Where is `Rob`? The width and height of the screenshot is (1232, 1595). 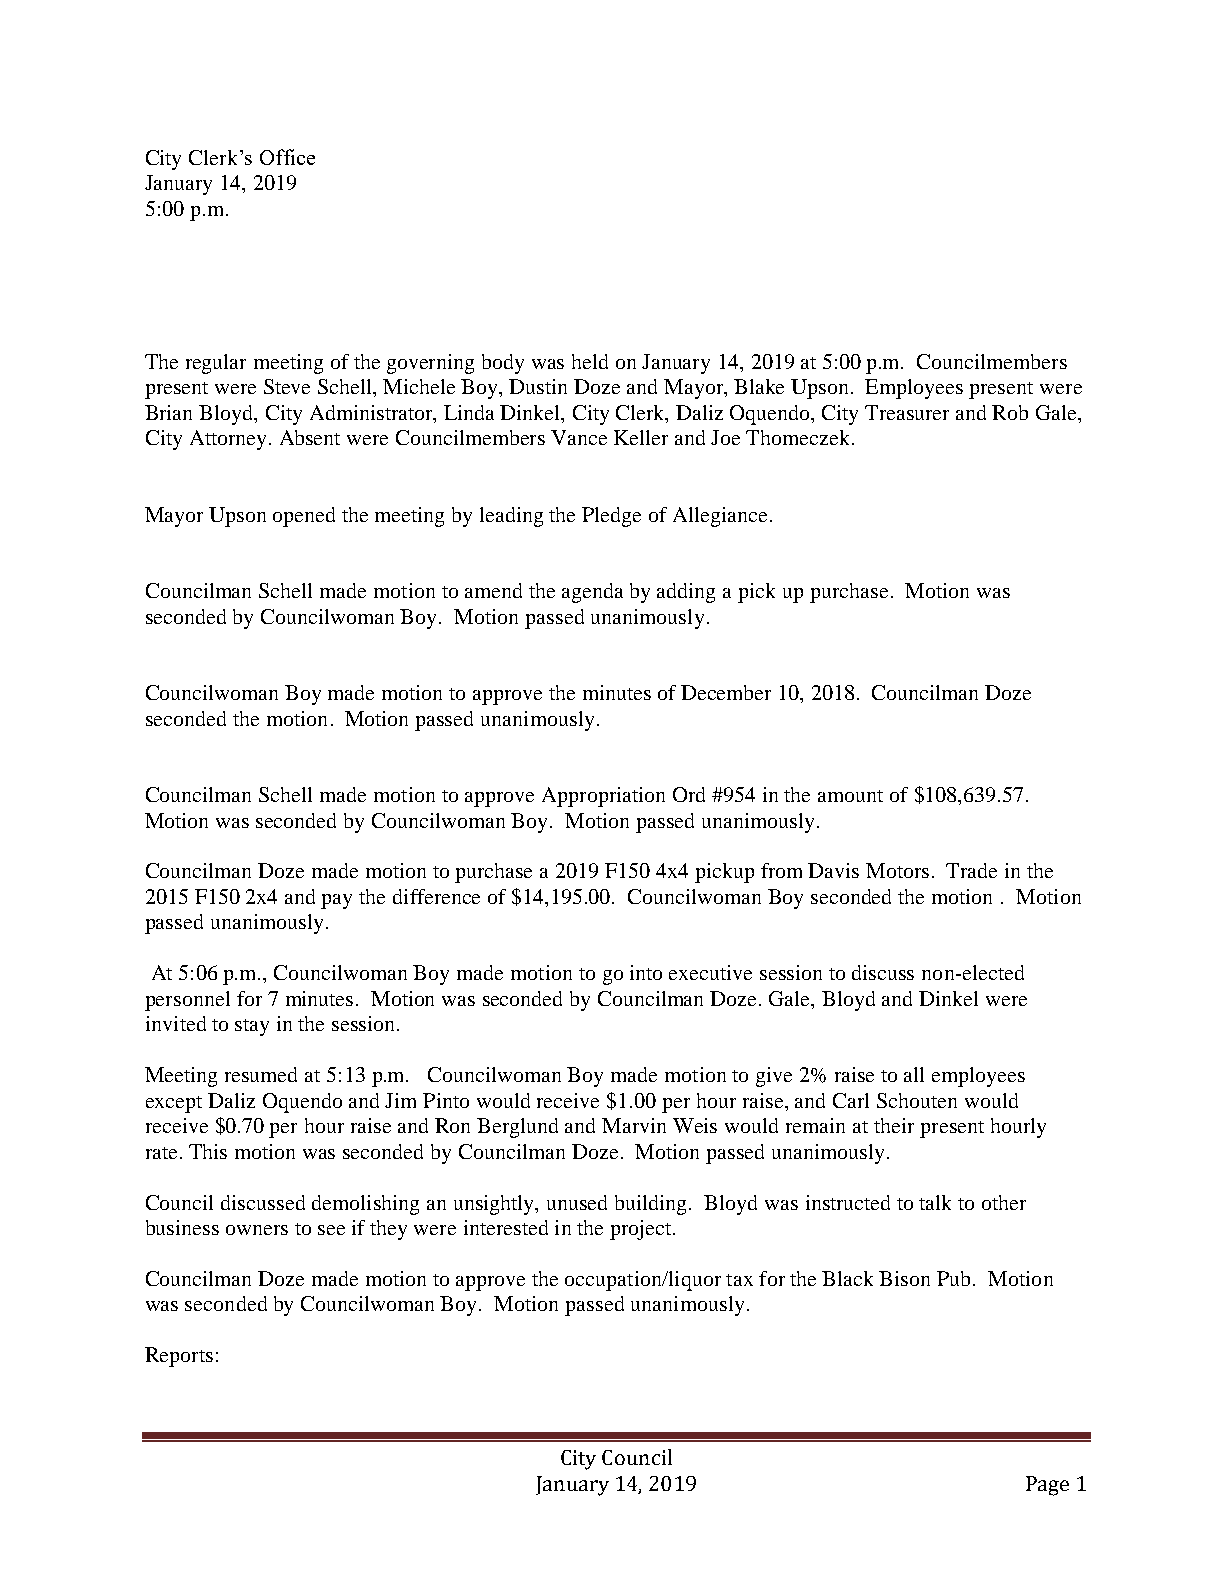 Rob is located at coordinates (1010, 412).
